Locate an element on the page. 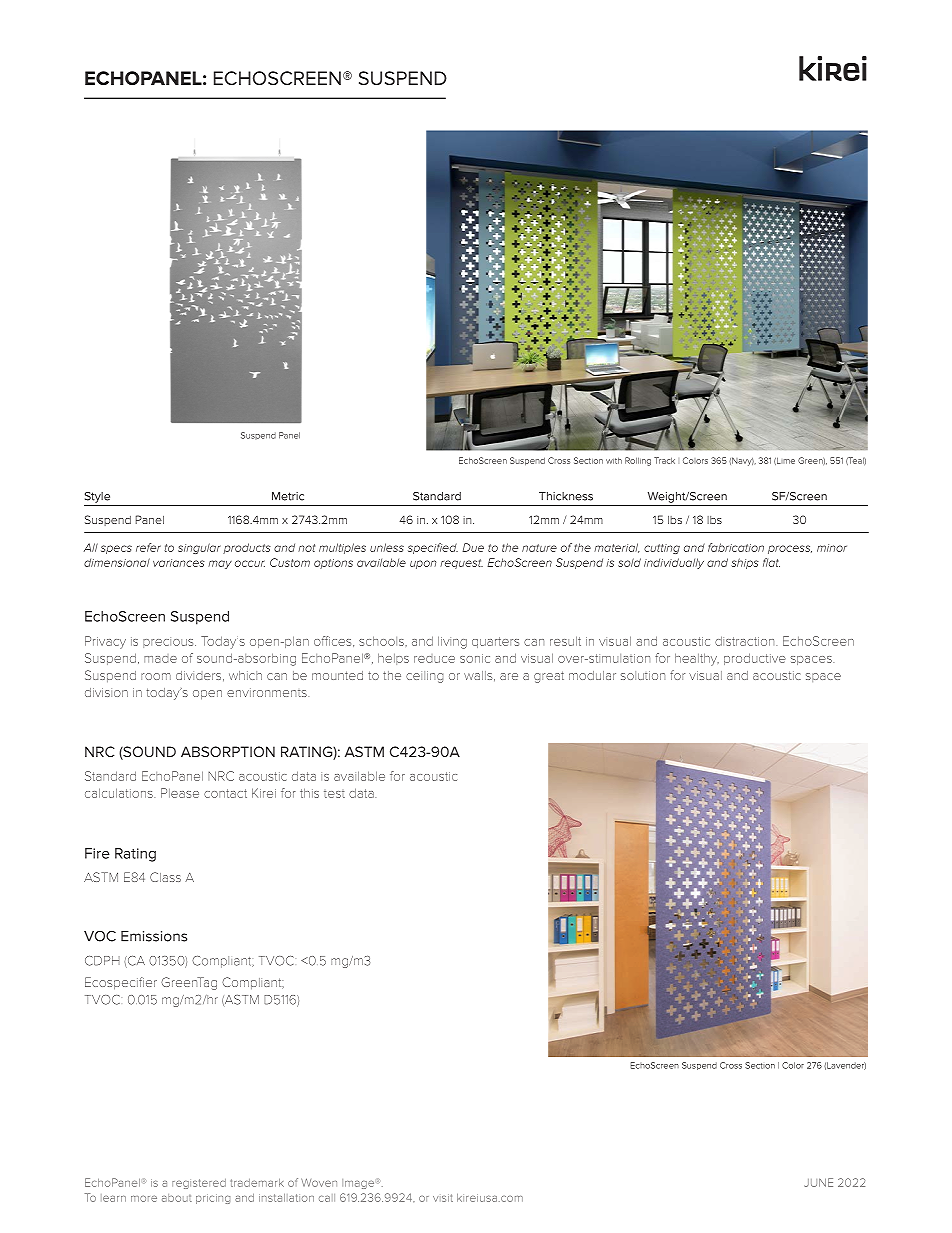  Please is located at coordinates (180, 793).
